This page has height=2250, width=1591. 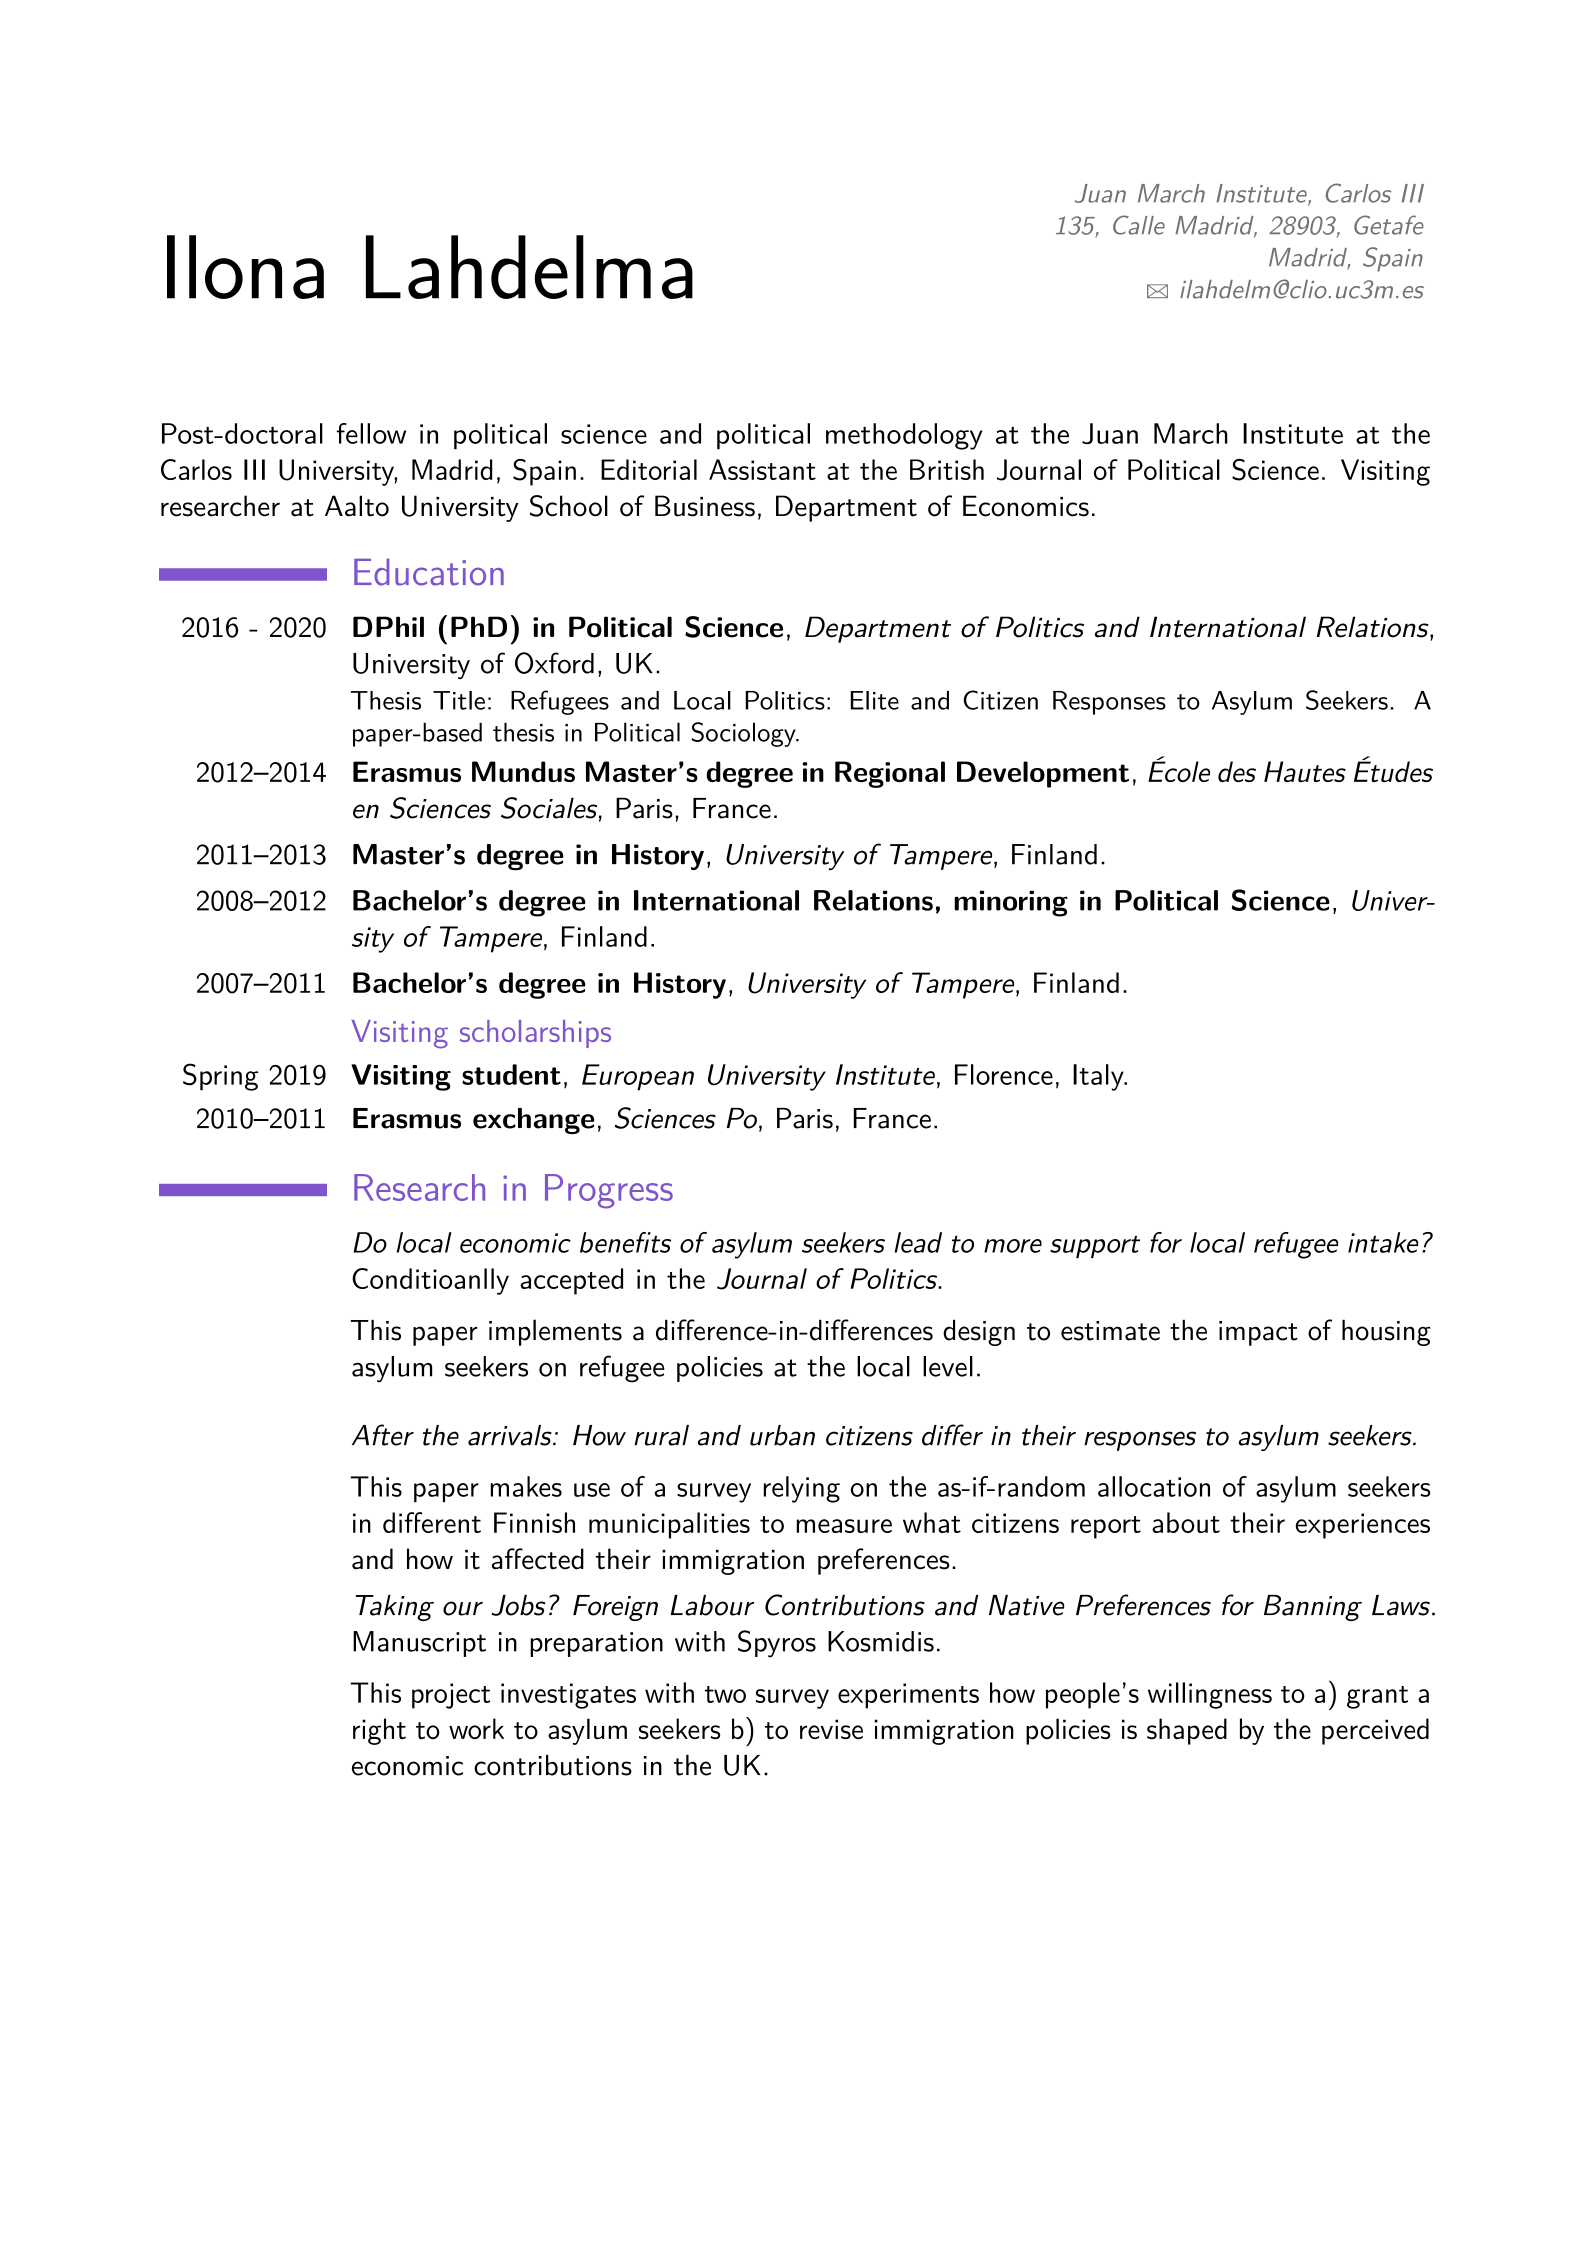 What do you see at coordinates (904, 436) in the page?
I see `methodology` at bounding box center [904, 436].
